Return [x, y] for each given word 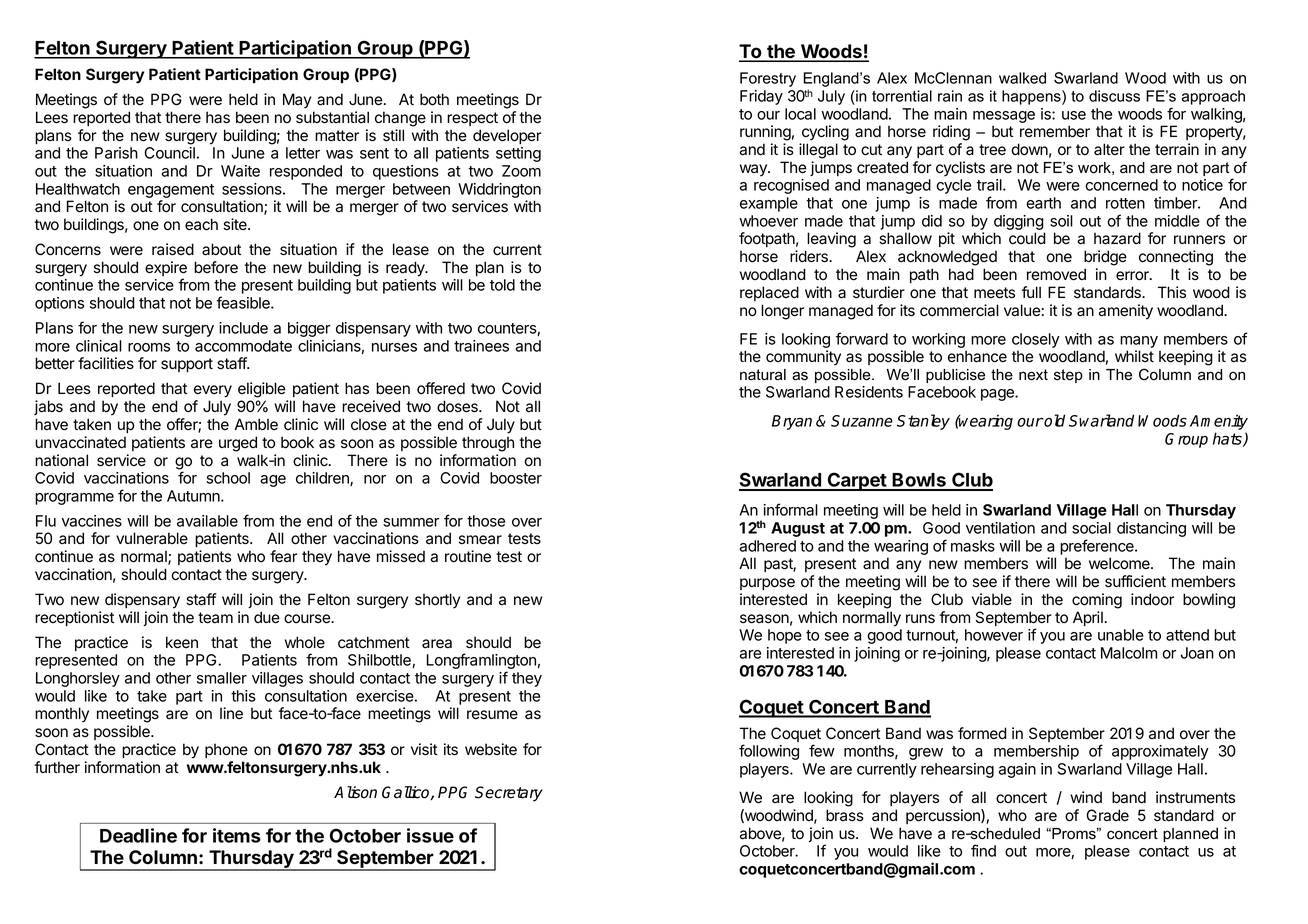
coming [1097, 601]
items [237, 835]
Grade [1107, 815]
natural [763, 375]
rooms [149, 347]
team [215, 618]
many [1139, 342]
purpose [767, 584]
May [297, 101]
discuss [1114, 96]
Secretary [509, 794]
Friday [761, 97]
